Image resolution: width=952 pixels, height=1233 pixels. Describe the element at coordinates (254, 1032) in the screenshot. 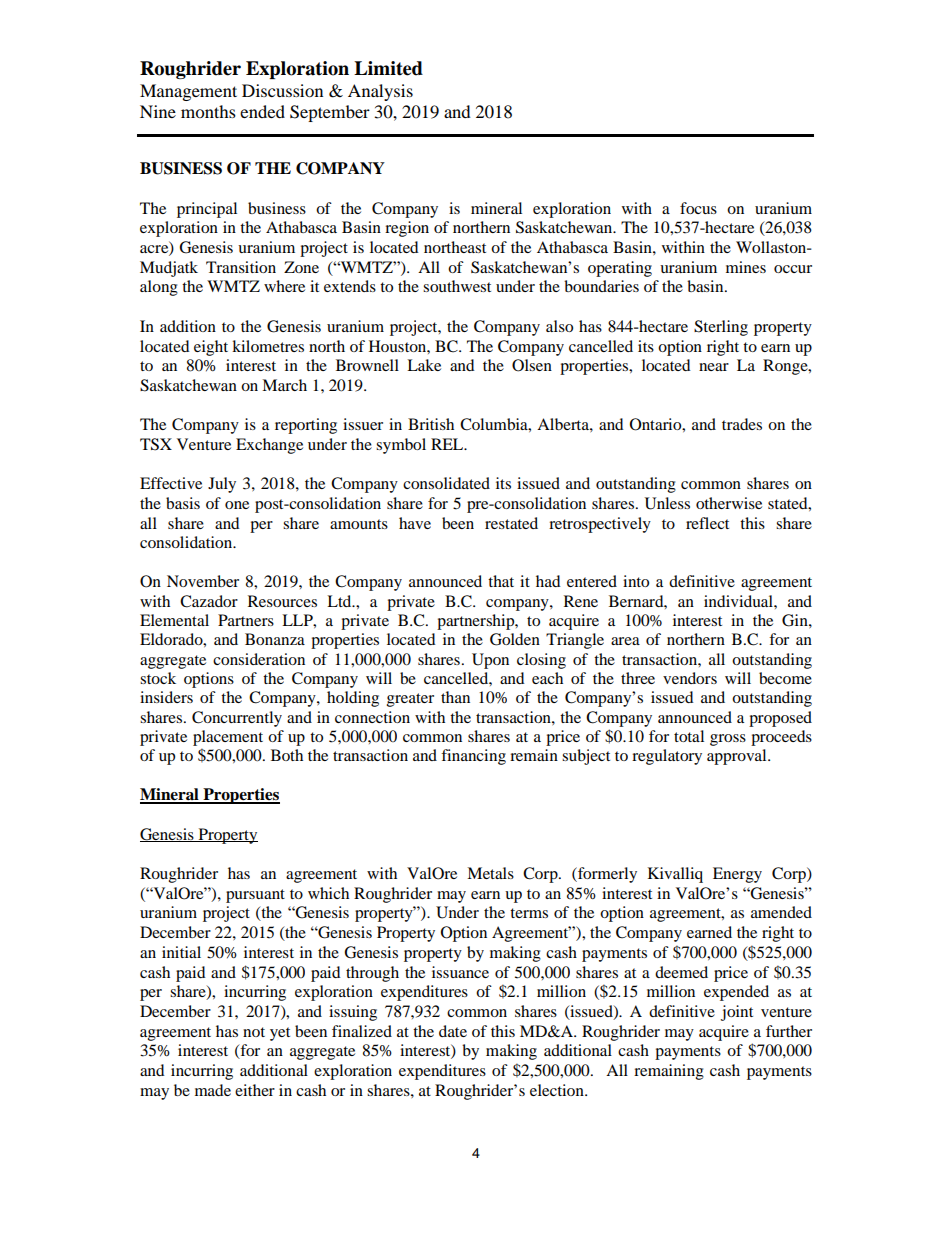

I see `not` at that location.
